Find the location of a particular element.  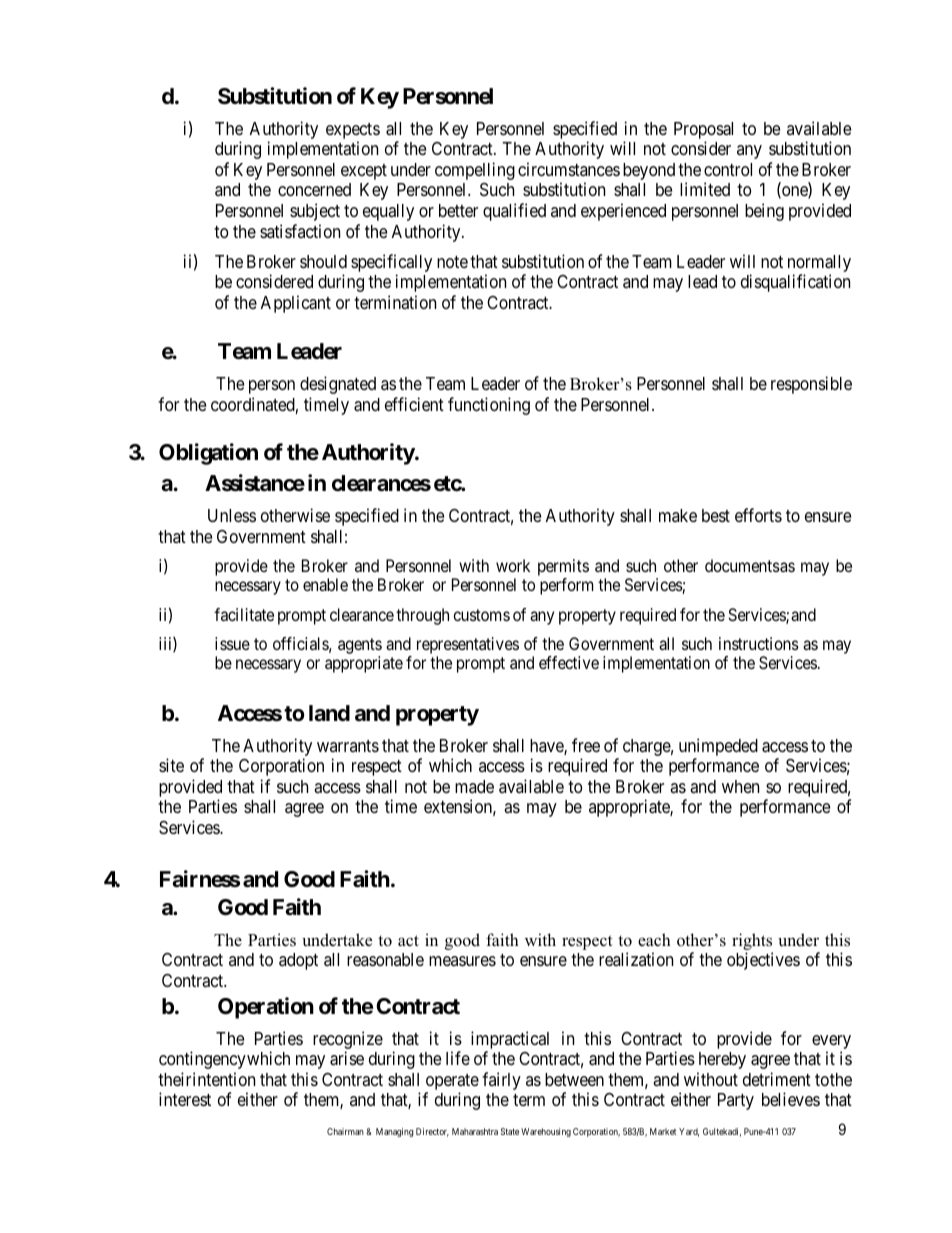

Party is located at coordinates (736, 1101).
